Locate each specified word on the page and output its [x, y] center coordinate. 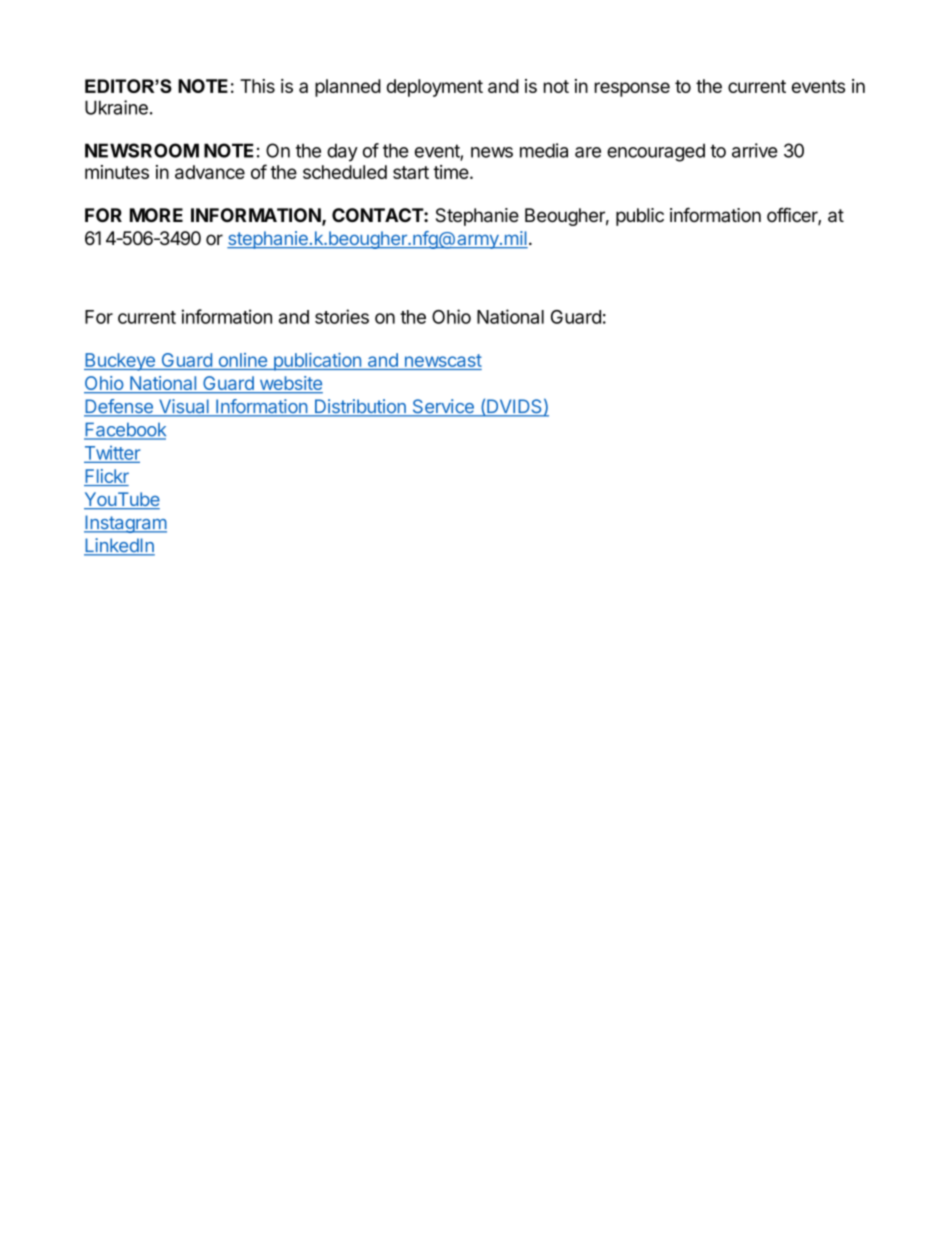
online [243, 360]
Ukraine [116, 107]
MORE [156, 215]
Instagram [125, 524]
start [411, 172]
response [632, 89]
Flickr [106, 477]
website [290, 384]
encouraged [656, 153]
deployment [435, 88]
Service [443, 407]
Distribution [360, 407]
